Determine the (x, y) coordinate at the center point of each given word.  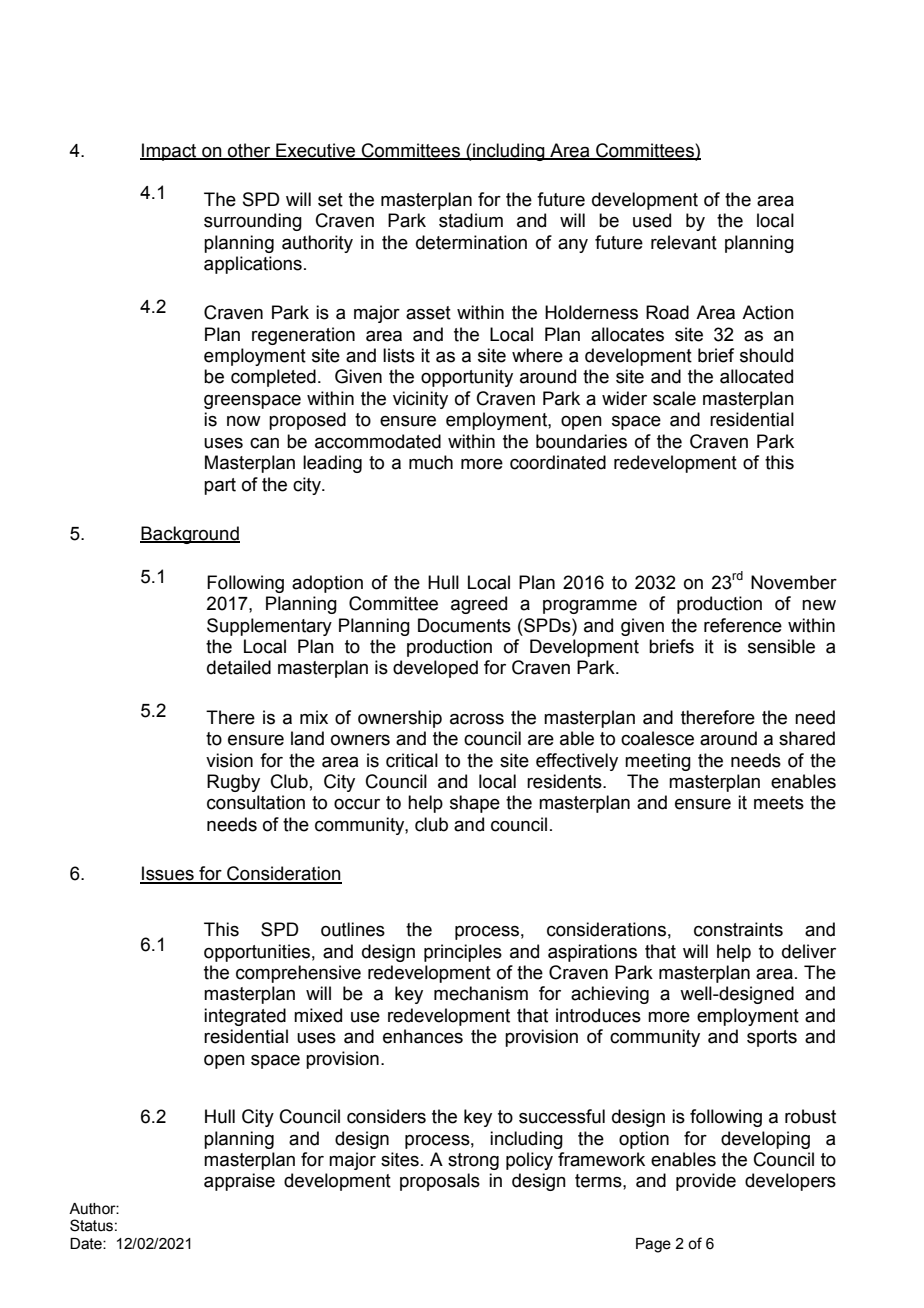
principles (463, 953)
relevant (684, 242)
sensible (781, 646)
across (477, 719)
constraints (738, 929)
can (264, 443)
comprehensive (298, 974)
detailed (239, 667)
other (249, 151)
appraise (239, 1182)
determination (471, 242)
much (431, 462)
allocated (756, 376)
